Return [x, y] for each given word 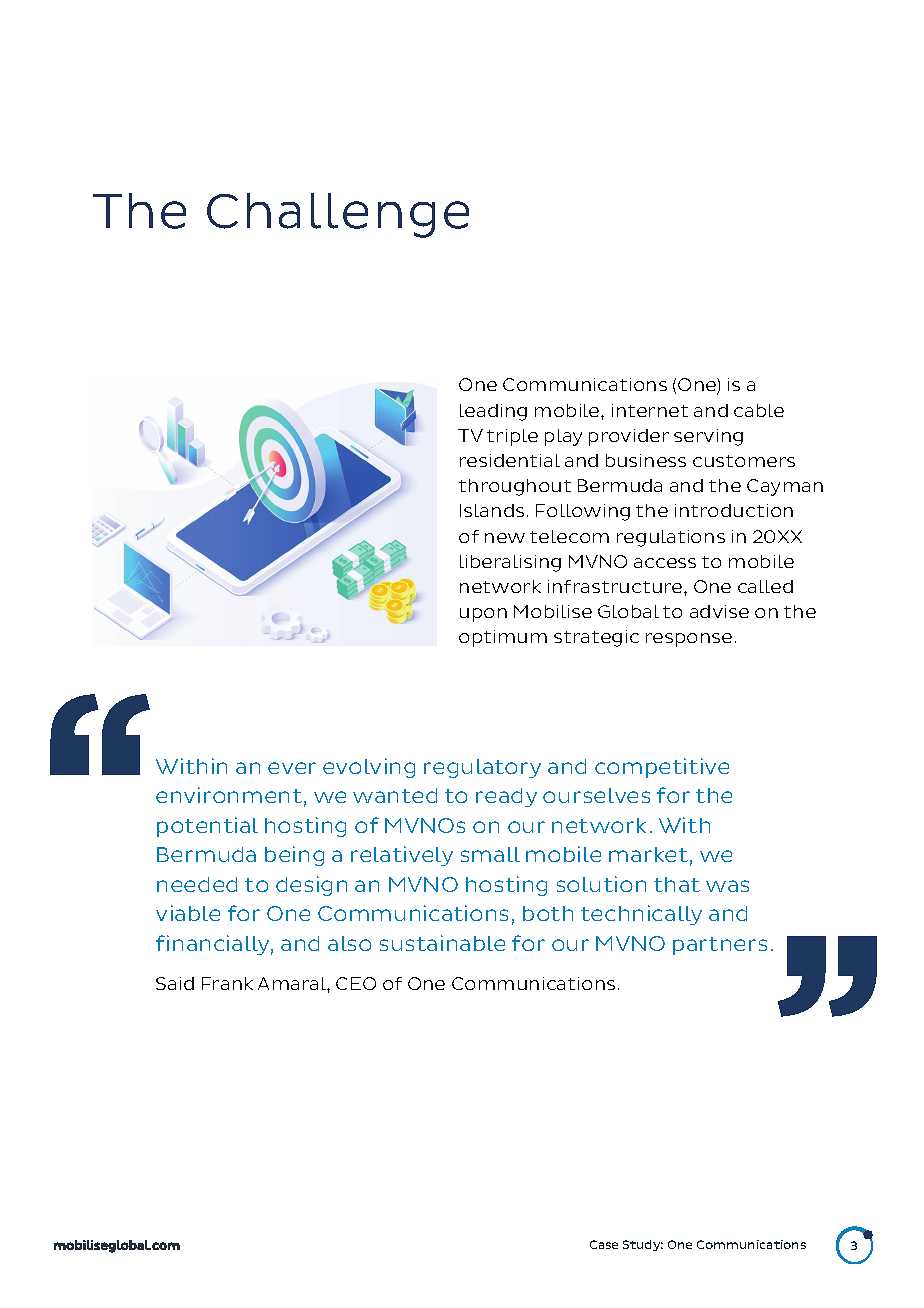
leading [493, 412]
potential [207, 827]
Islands [492, 510]
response [689, 640]
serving [708, 437]
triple [512, 437]
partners [720, 946]
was [727, 886]
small [490, 854]
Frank [227, 983]
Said [175, 983]
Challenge [338, 215]
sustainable [442, 943]
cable [759, 410]
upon [483, 615]
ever [292, 768]
